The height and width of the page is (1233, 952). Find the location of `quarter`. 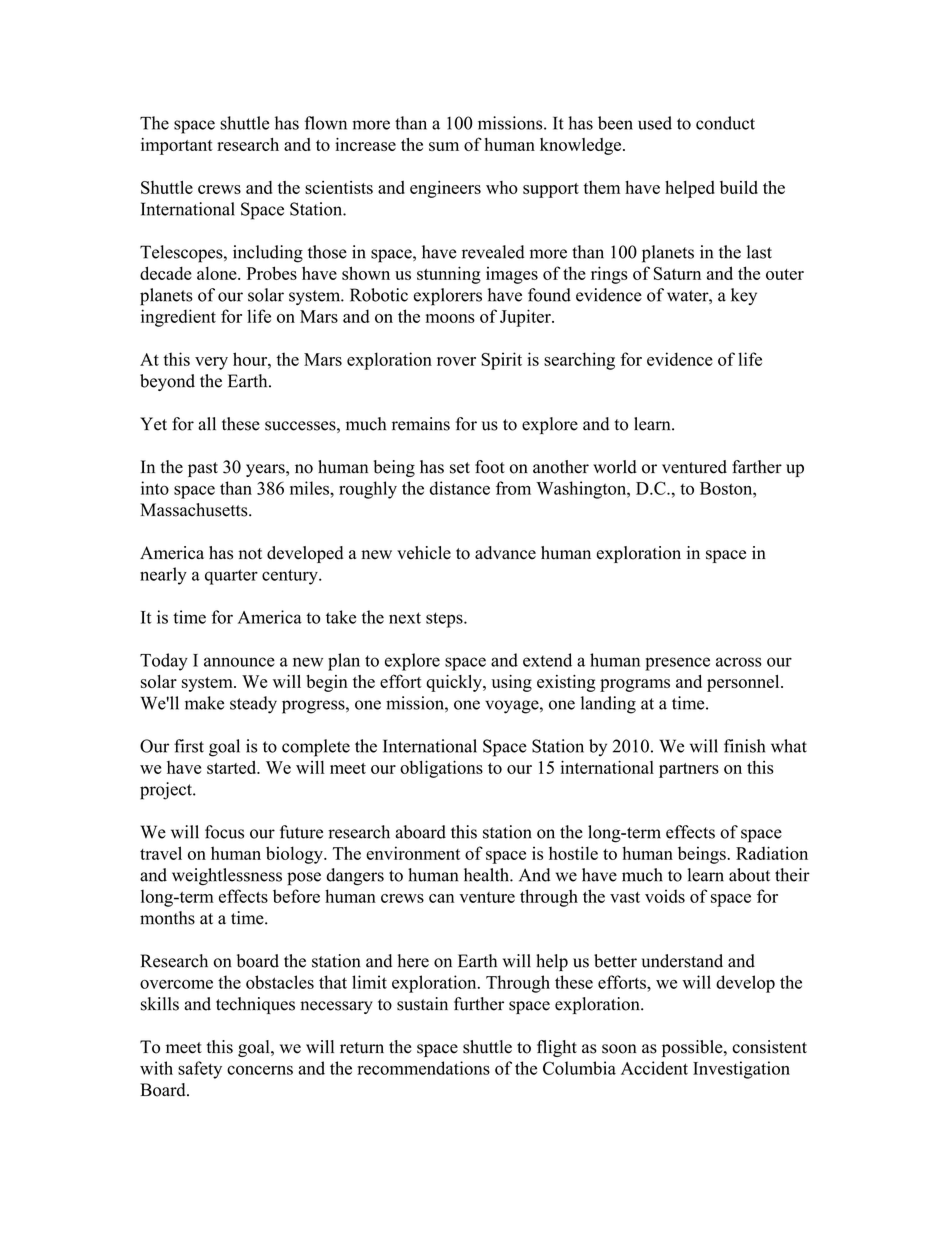

quarter is located at coordinates (231, 577).
